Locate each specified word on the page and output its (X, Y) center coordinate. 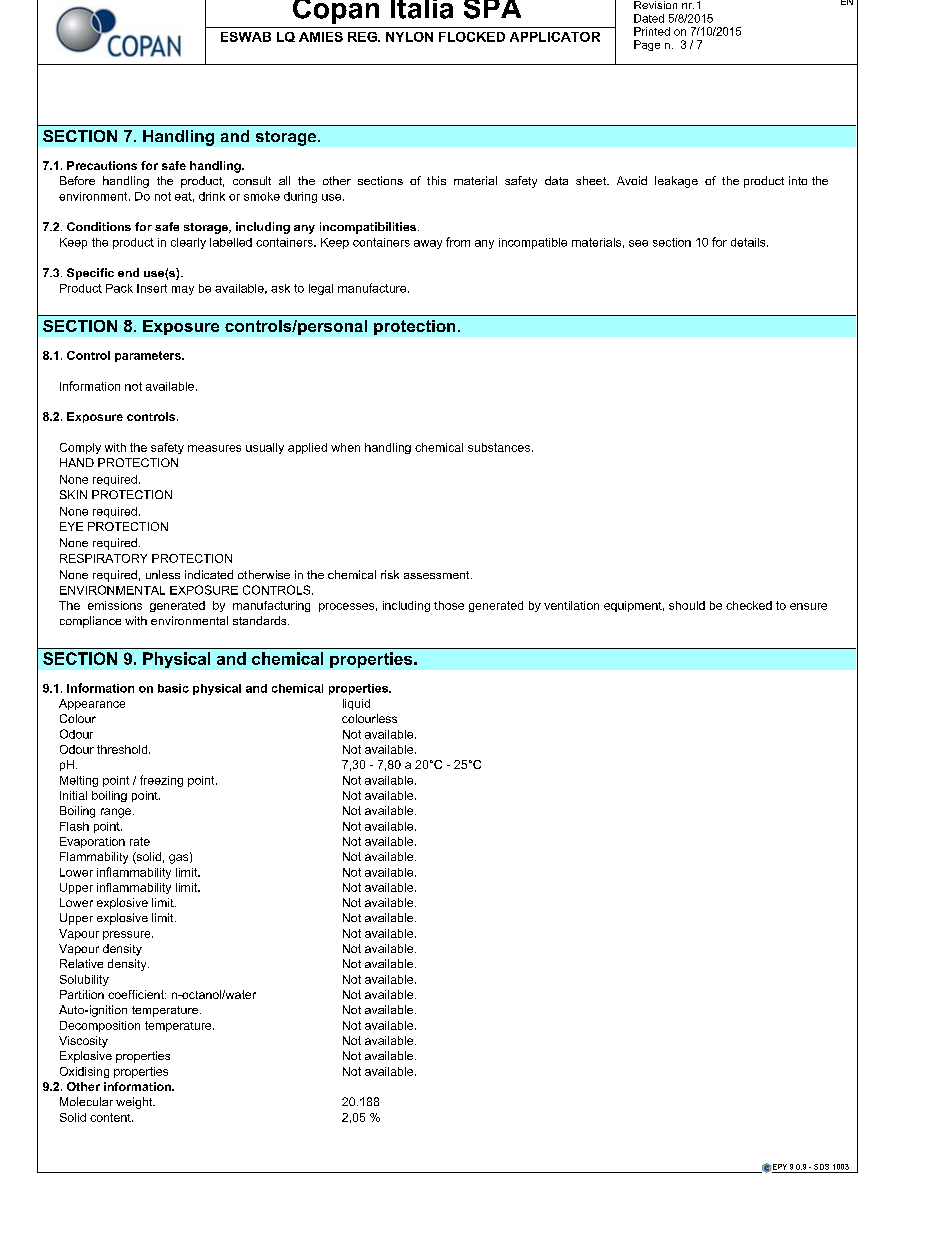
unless (163, 574)
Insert (152, 288)
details (749, 242)
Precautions (102, 165)
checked (749, 605)
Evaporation (92, 842)
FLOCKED (472, 37)
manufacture (373, 288)
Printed (652, 31)
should (687, 605)
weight (135, 1103)
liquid (356, 704)
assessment (438, 575)
